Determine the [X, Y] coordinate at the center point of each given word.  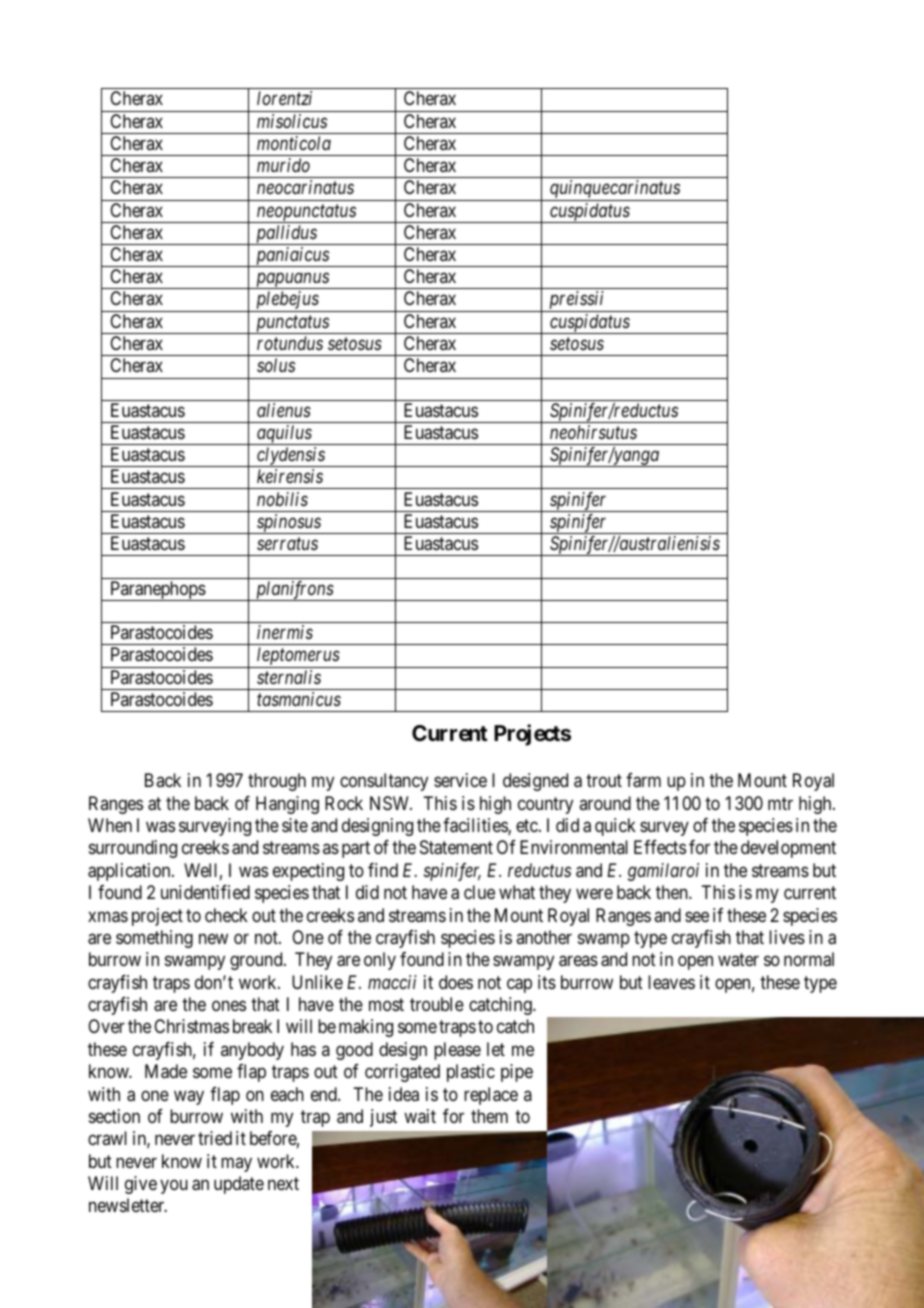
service [460, 780]
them [489, 1116]
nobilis [282, 499]
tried [215, 1138]
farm [643, 780]
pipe [517, 1073]
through [277, 782]
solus [276, 365]
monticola [294, 143]
